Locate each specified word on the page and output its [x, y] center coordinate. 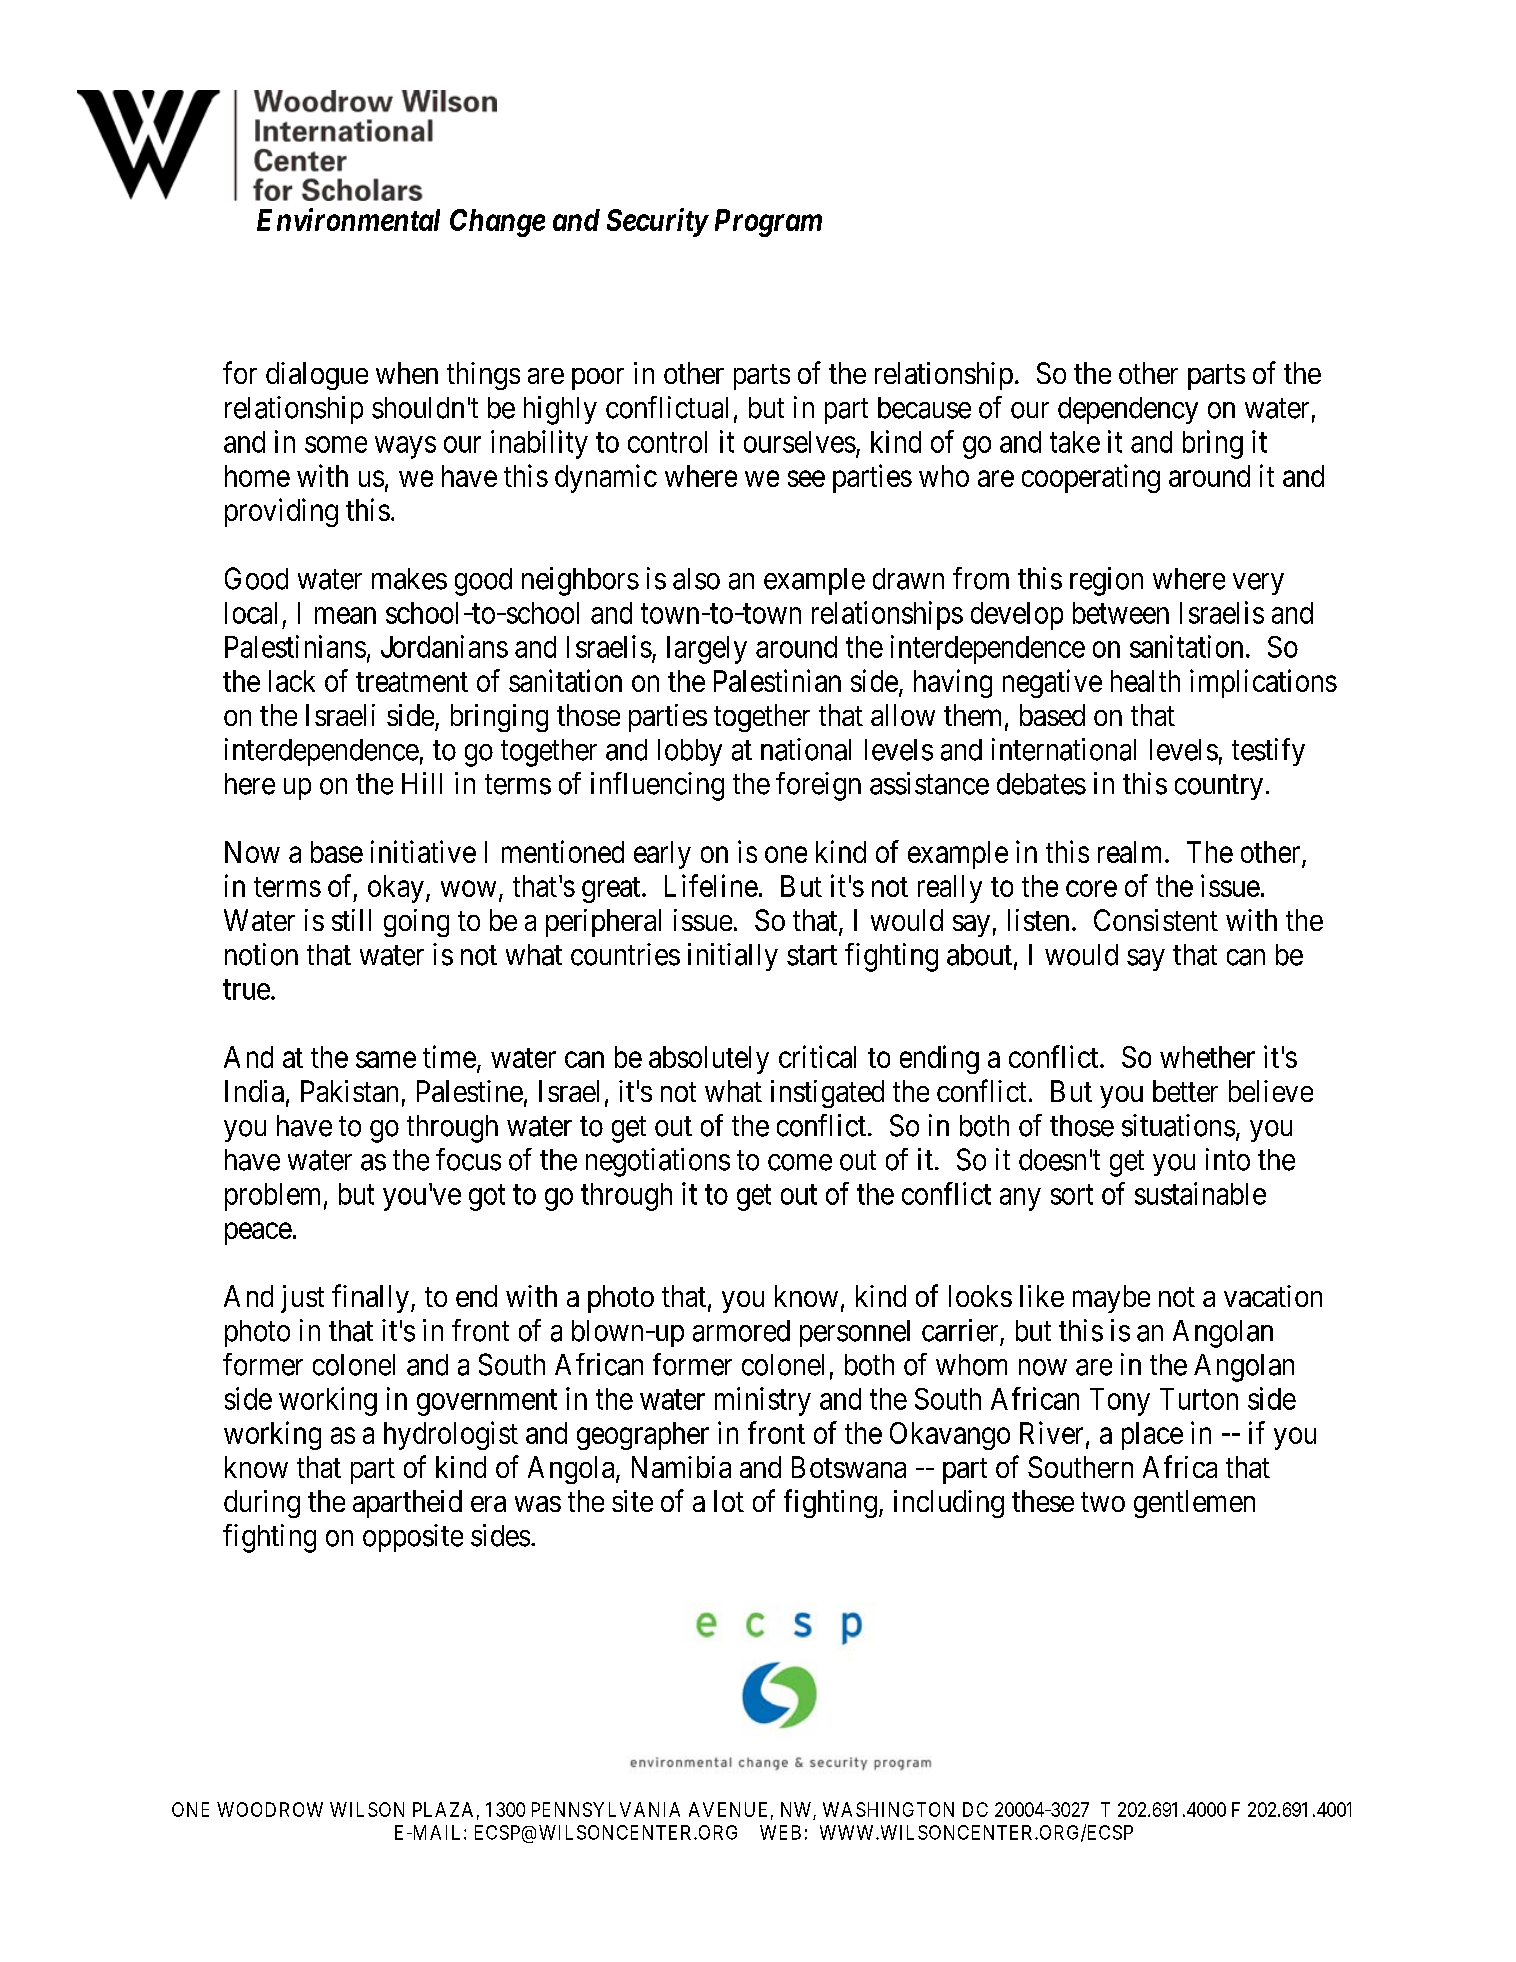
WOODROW [270, 1809]
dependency [1128, 410]
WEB [780, 1832]
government [487, 1403]
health [1145, 681]
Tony [1120, 1402]
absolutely [709, 1060]
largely [707, 650]
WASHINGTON [888, 1809]
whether [1207, 1057]
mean [345, 615]
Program [768, 223]
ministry [763, 1401]
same [386, 1060]
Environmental [348, 219]
